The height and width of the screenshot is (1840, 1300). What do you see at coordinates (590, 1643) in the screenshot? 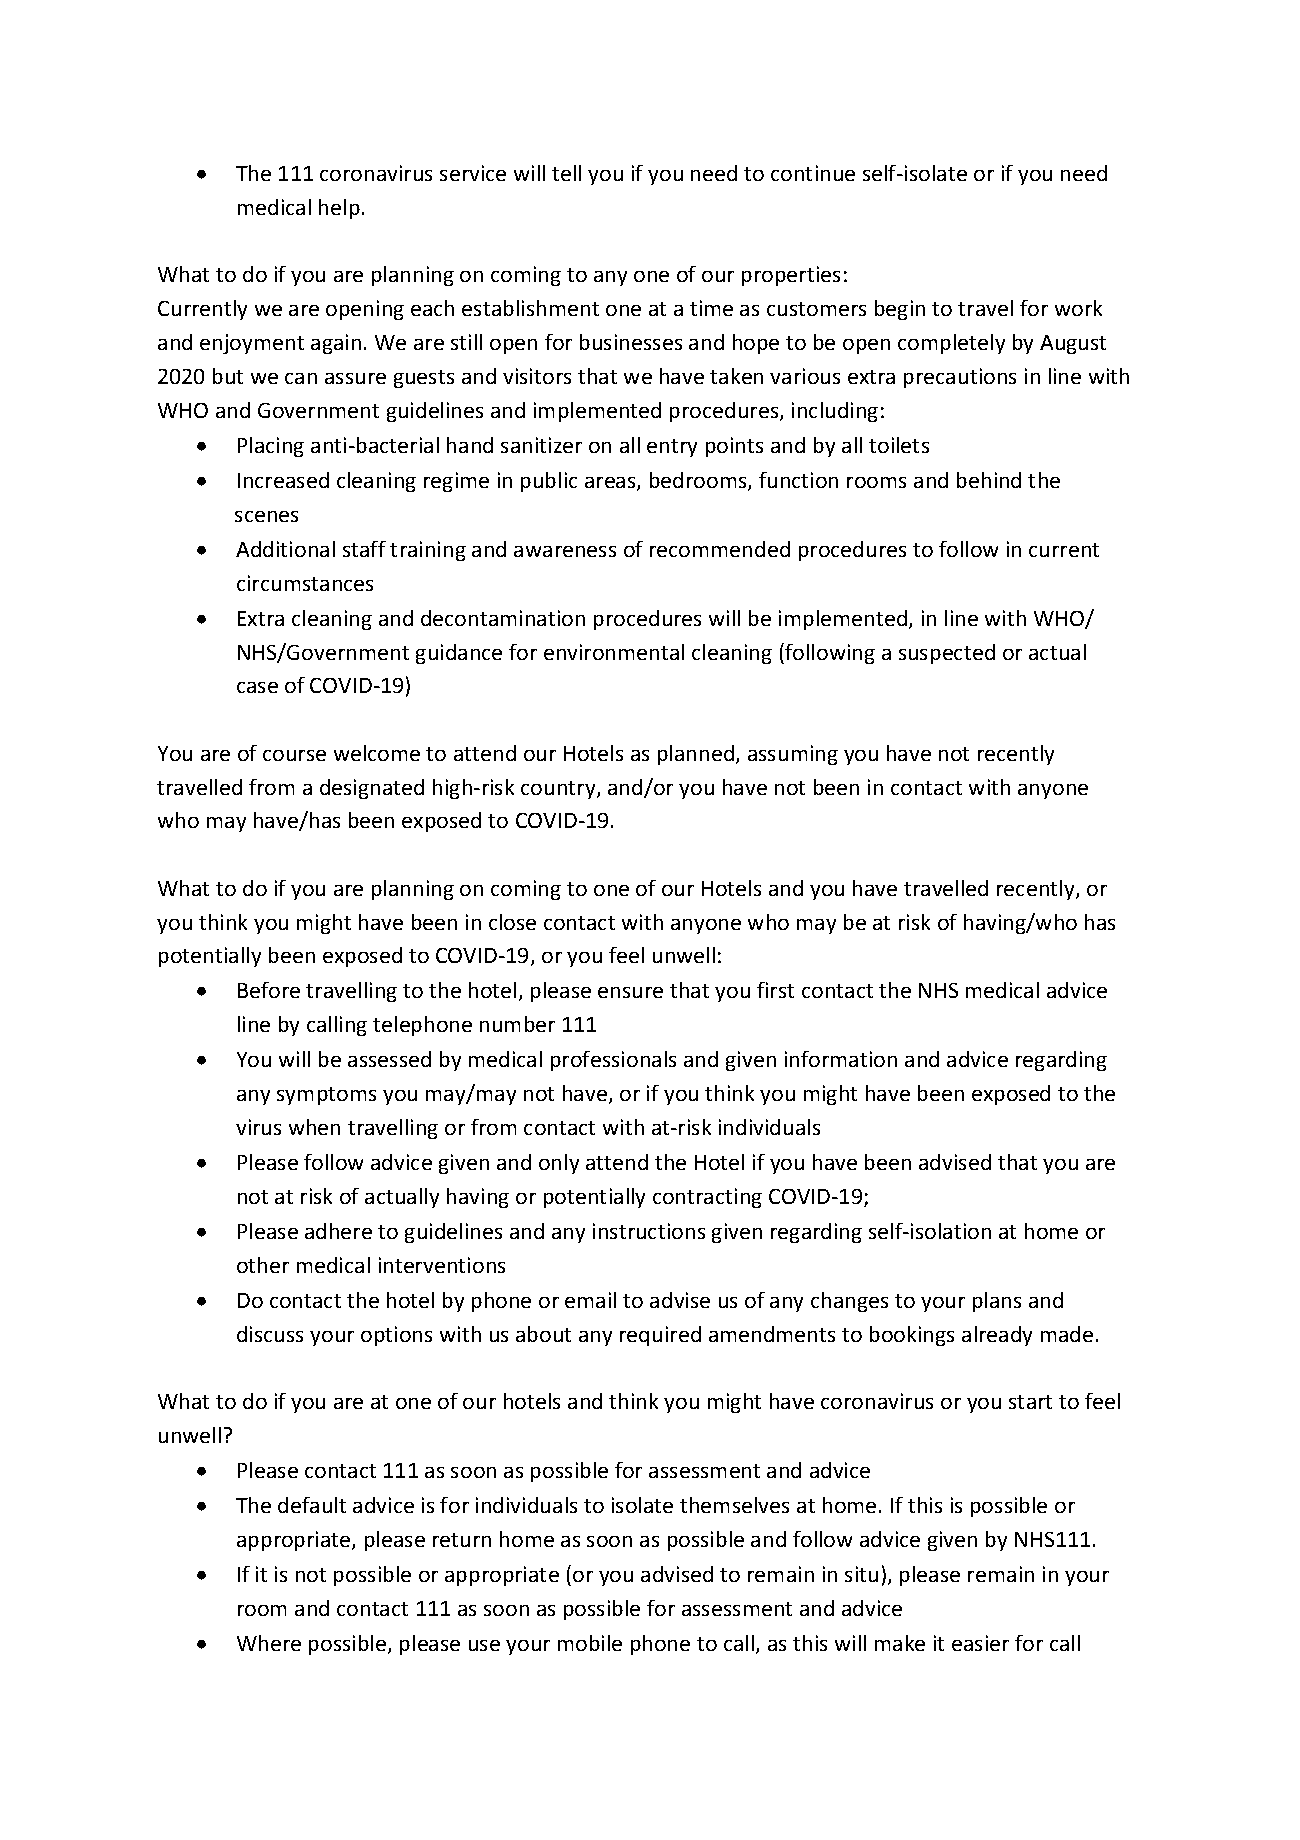
I see `mobile` at bounding box center [590, 1643].
